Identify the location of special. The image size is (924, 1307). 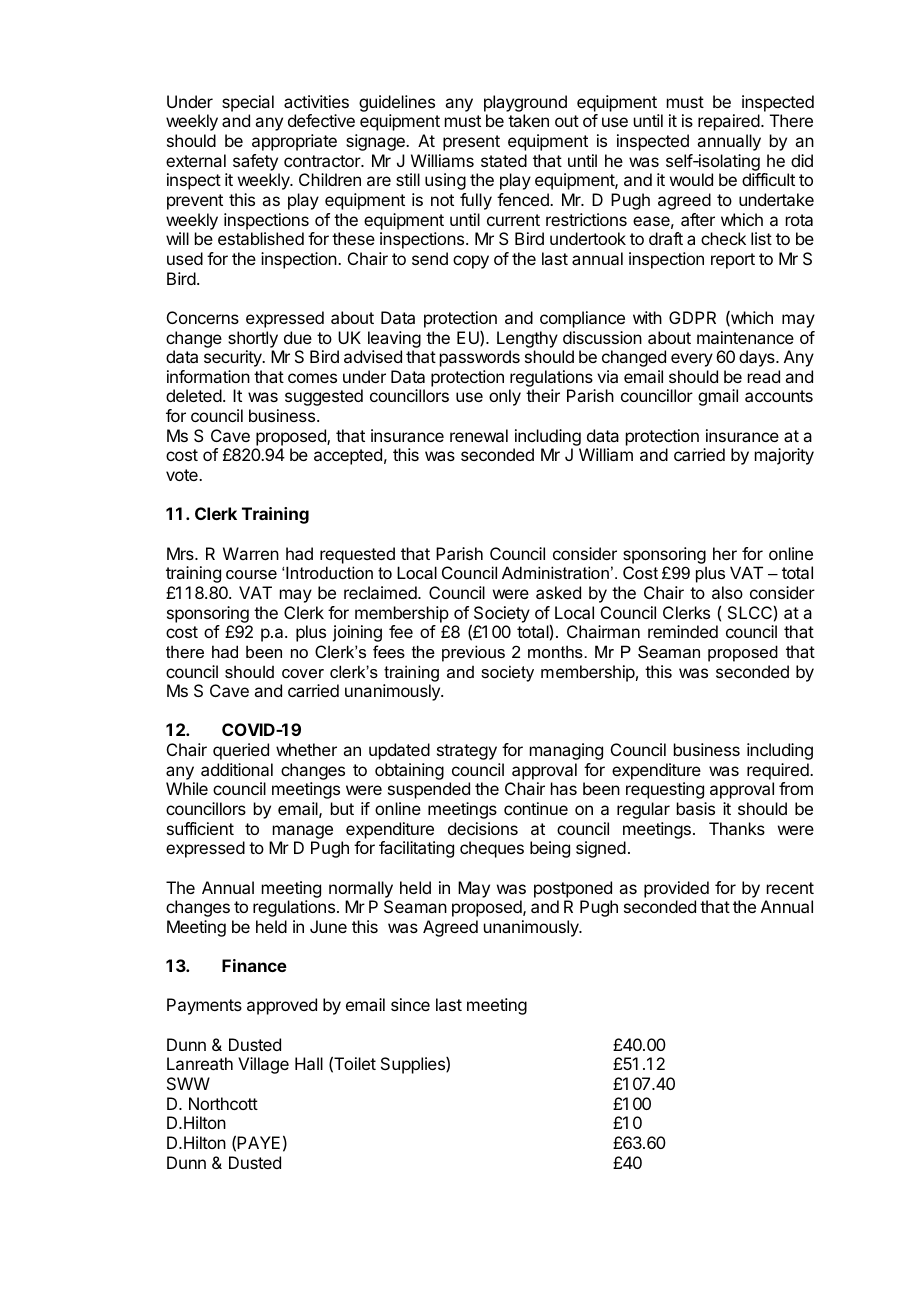
(248, 103).
